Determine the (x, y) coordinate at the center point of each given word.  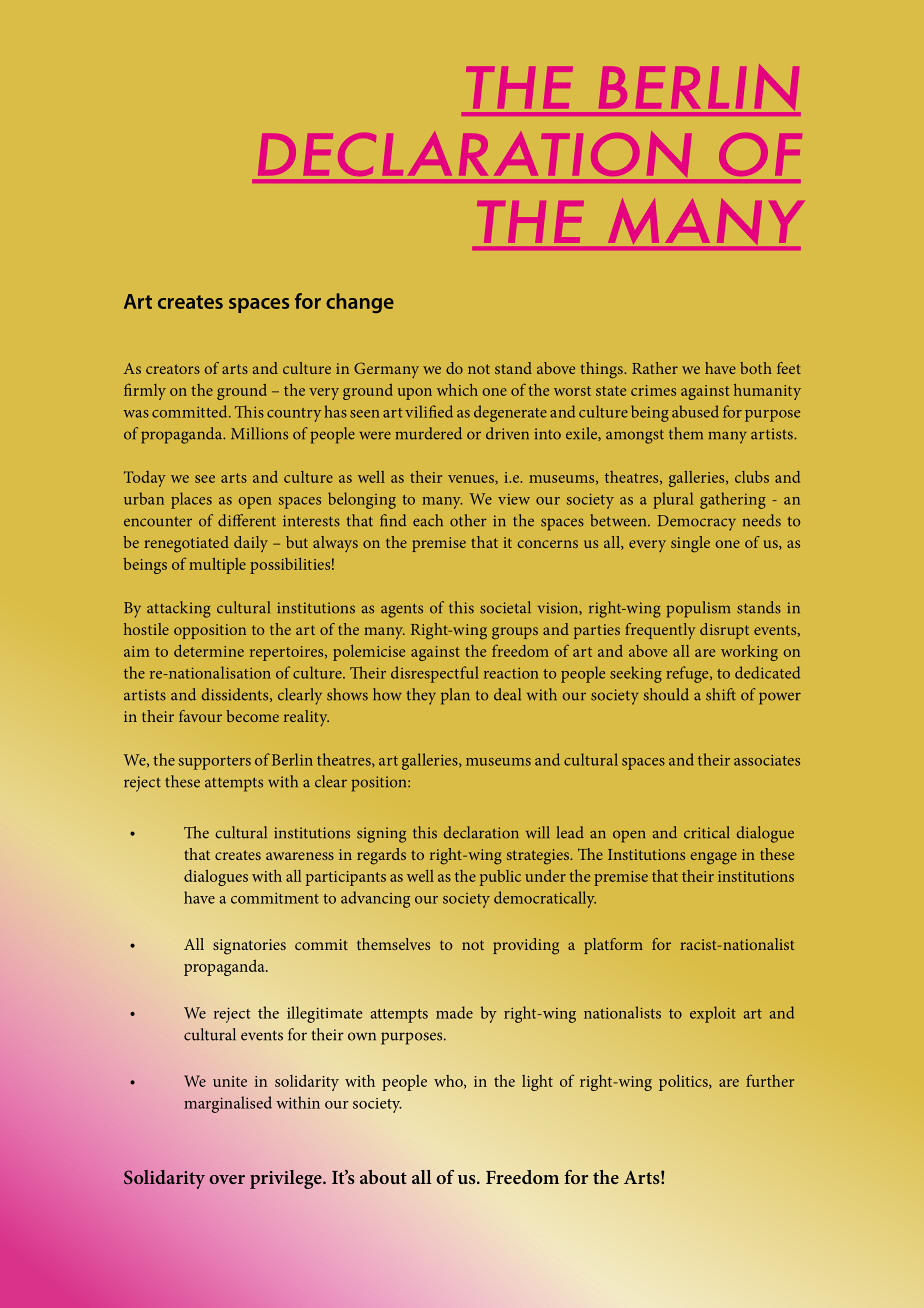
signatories (249, 947)
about (383, 1177)
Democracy (697, 523)
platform (613, 946)
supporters (215, 763)
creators (173, 369)
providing (526, 946)
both (756, 368)
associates (767, 760)
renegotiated (186, 544)
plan (455, 696)
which (457, 390)
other (468, 520)
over (227, 1179)
